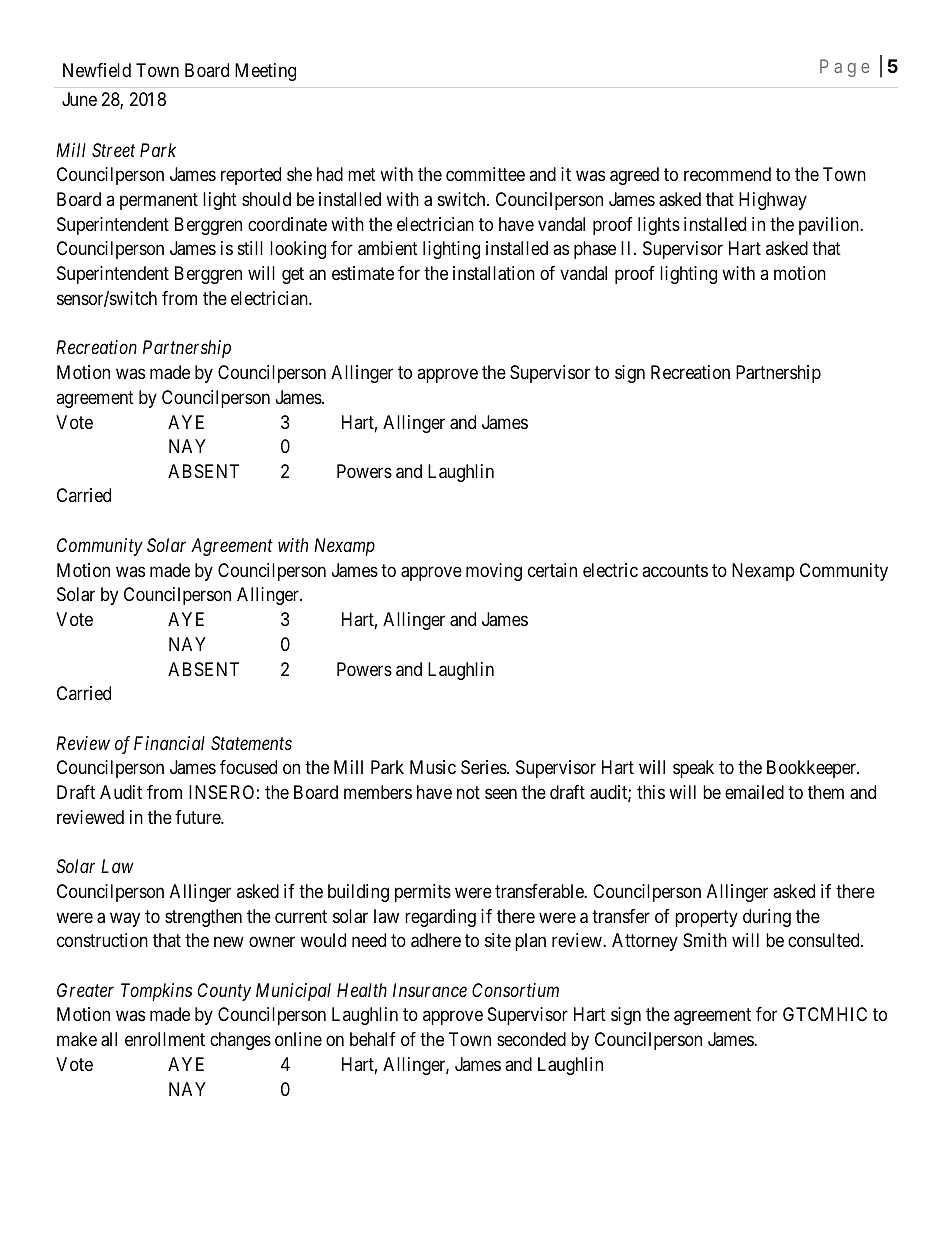  What do you see at coordinates (494, 273) in the screenshot?
I see `installation` at bounding box center [494, 273].
